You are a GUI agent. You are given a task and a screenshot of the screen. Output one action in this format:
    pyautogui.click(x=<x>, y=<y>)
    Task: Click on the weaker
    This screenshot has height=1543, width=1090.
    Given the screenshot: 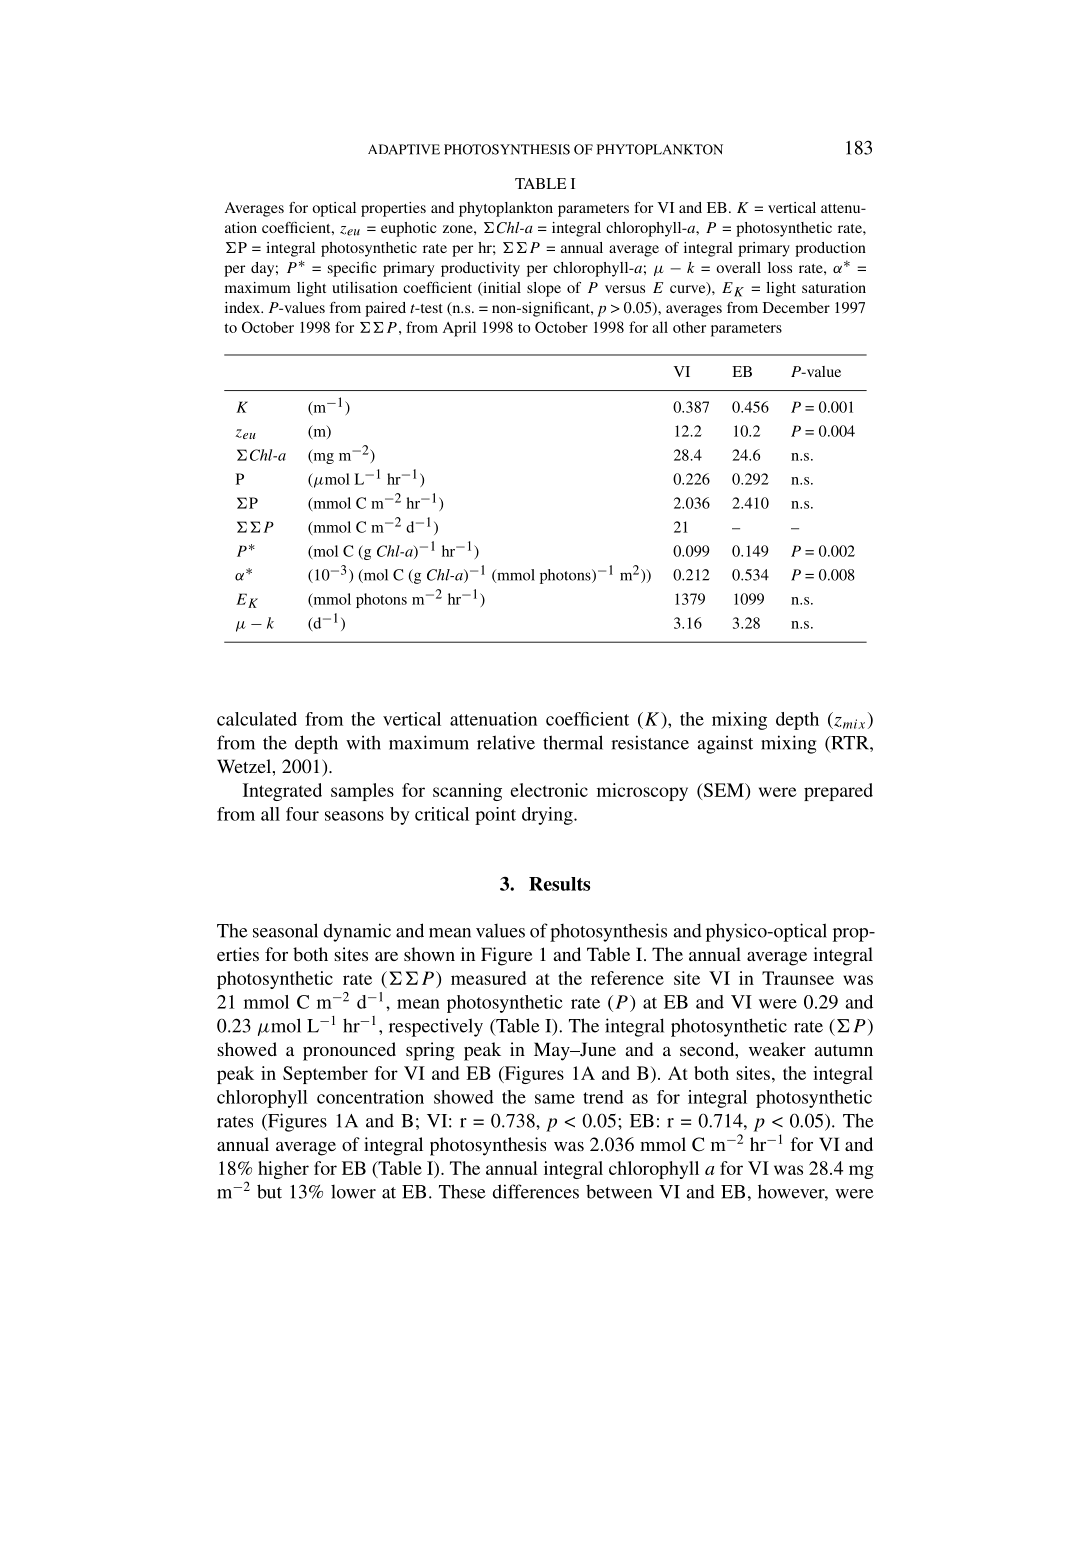 What is the action you would take?
    pyautogui.click(x=777, y=1049)
